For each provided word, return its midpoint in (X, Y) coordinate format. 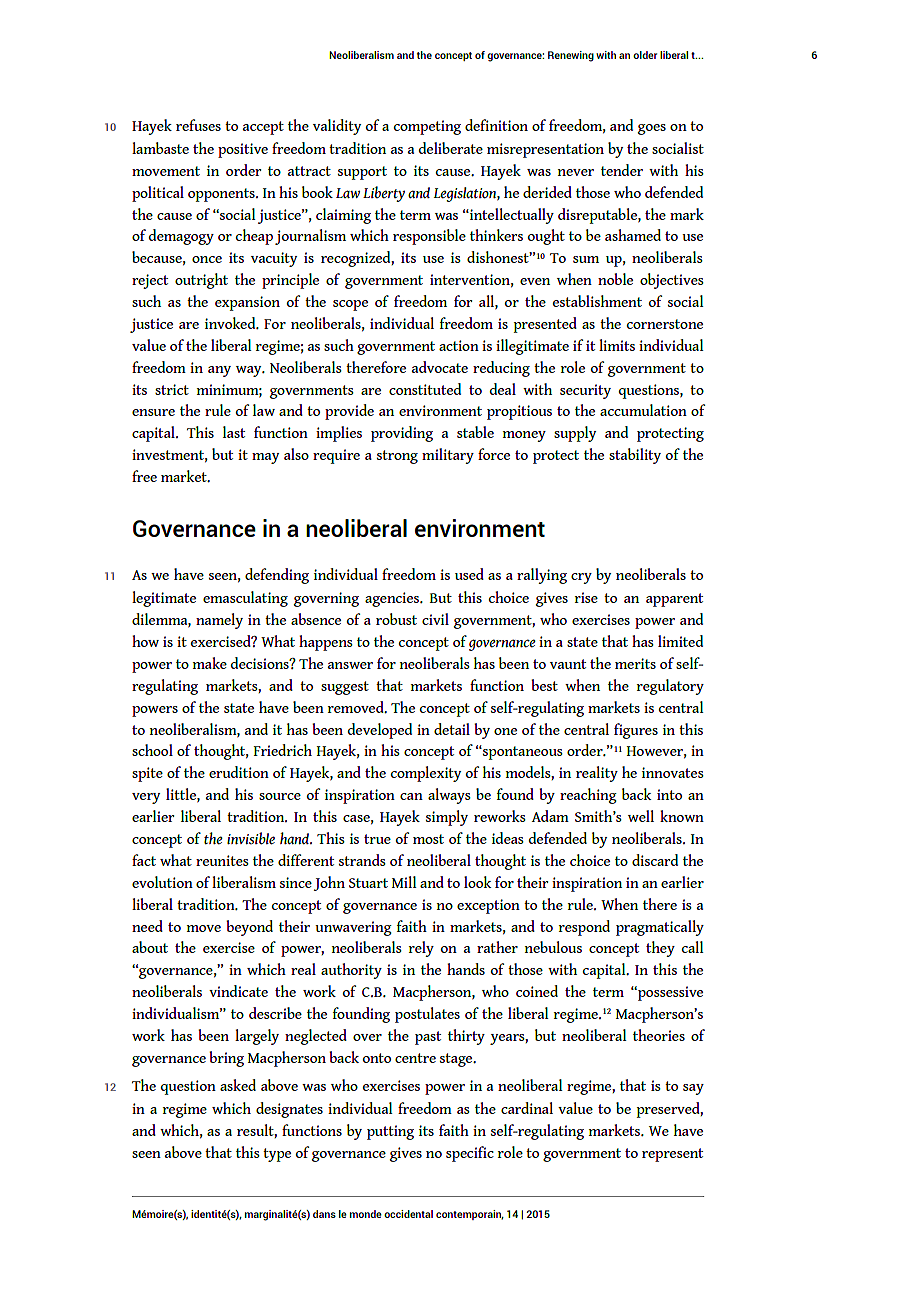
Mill (404, 882)
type (277, 1155)
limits (617, 345)
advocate (440, 367)
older (645, 55)
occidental (408, 1214)
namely (219, 621)
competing (427, 127)
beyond (249, 928)
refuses (198, 125)
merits (635, 663)
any (219, 371)
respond (584, 928)
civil (435, 619)
